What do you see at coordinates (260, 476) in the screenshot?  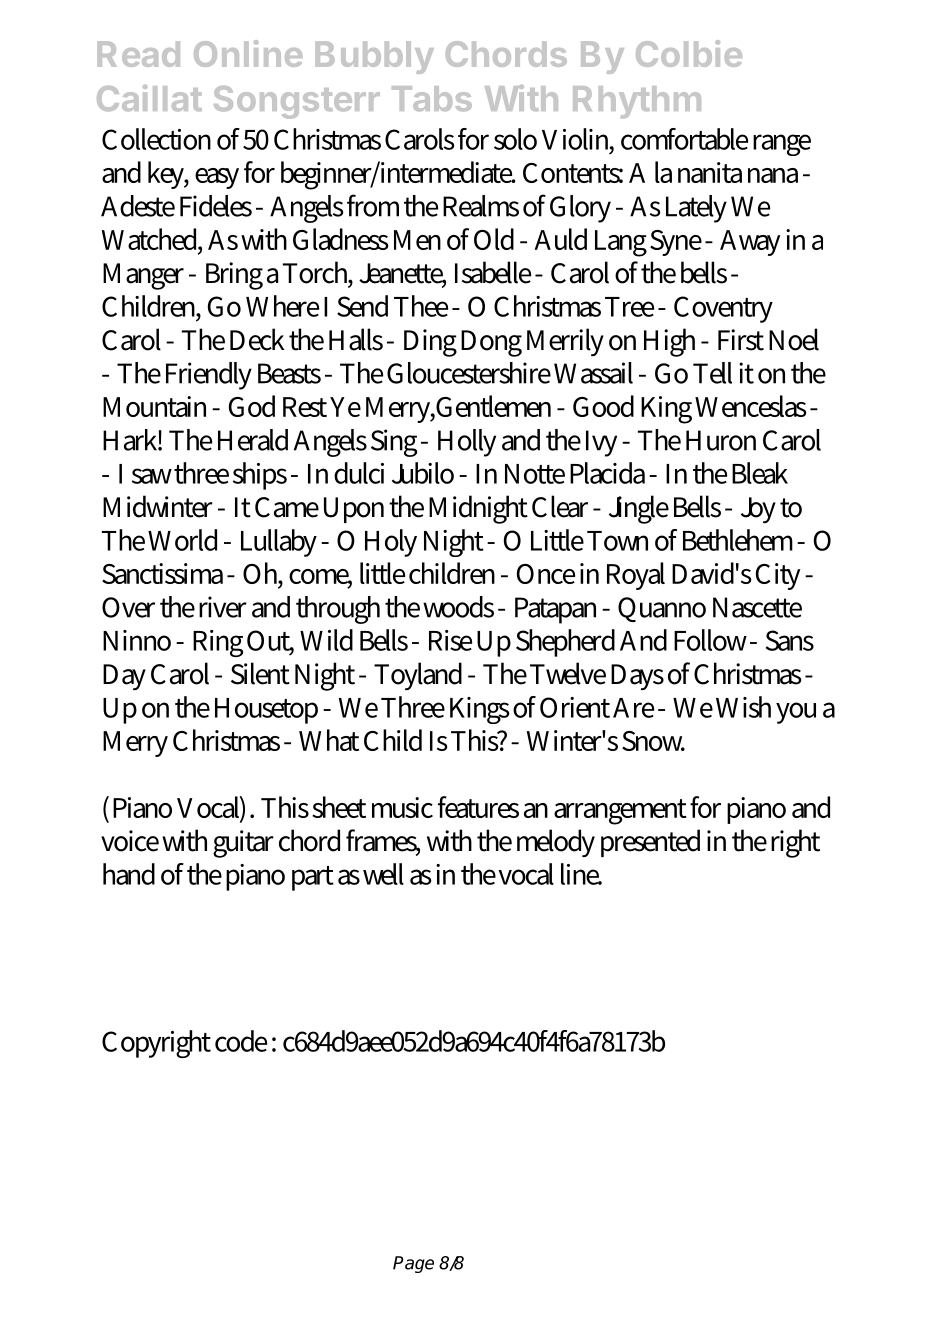 I see `ships` at bounding box center [260, 476].
